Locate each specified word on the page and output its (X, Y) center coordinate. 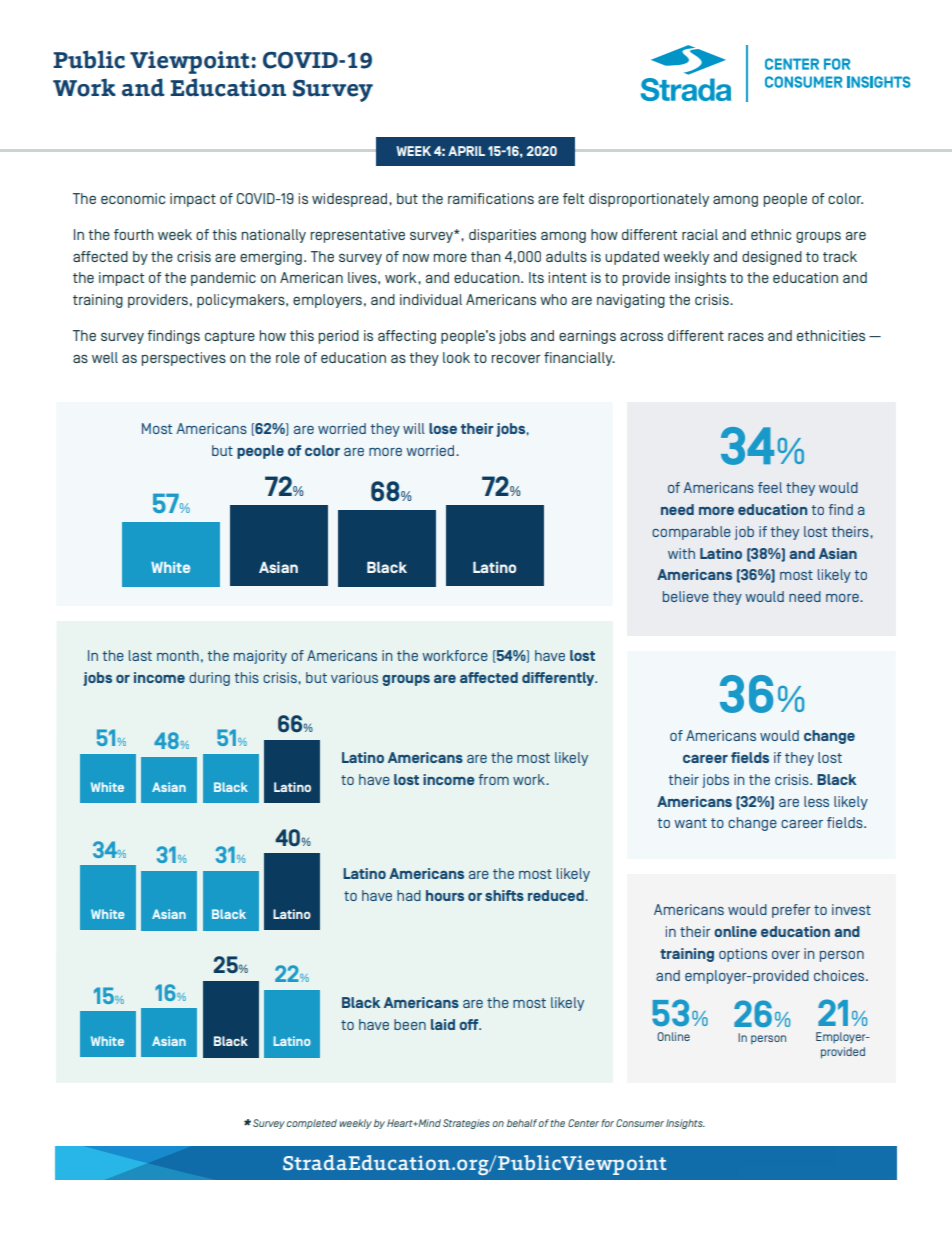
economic (133, 198)
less (816, 801)
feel (770, 487)
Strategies (466, 1124)
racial (700, 234)
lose (443, 428)
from (494, 779)
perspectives (183, 359)
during (209, 679)
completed (311, 1124)
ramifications (491, 198)
